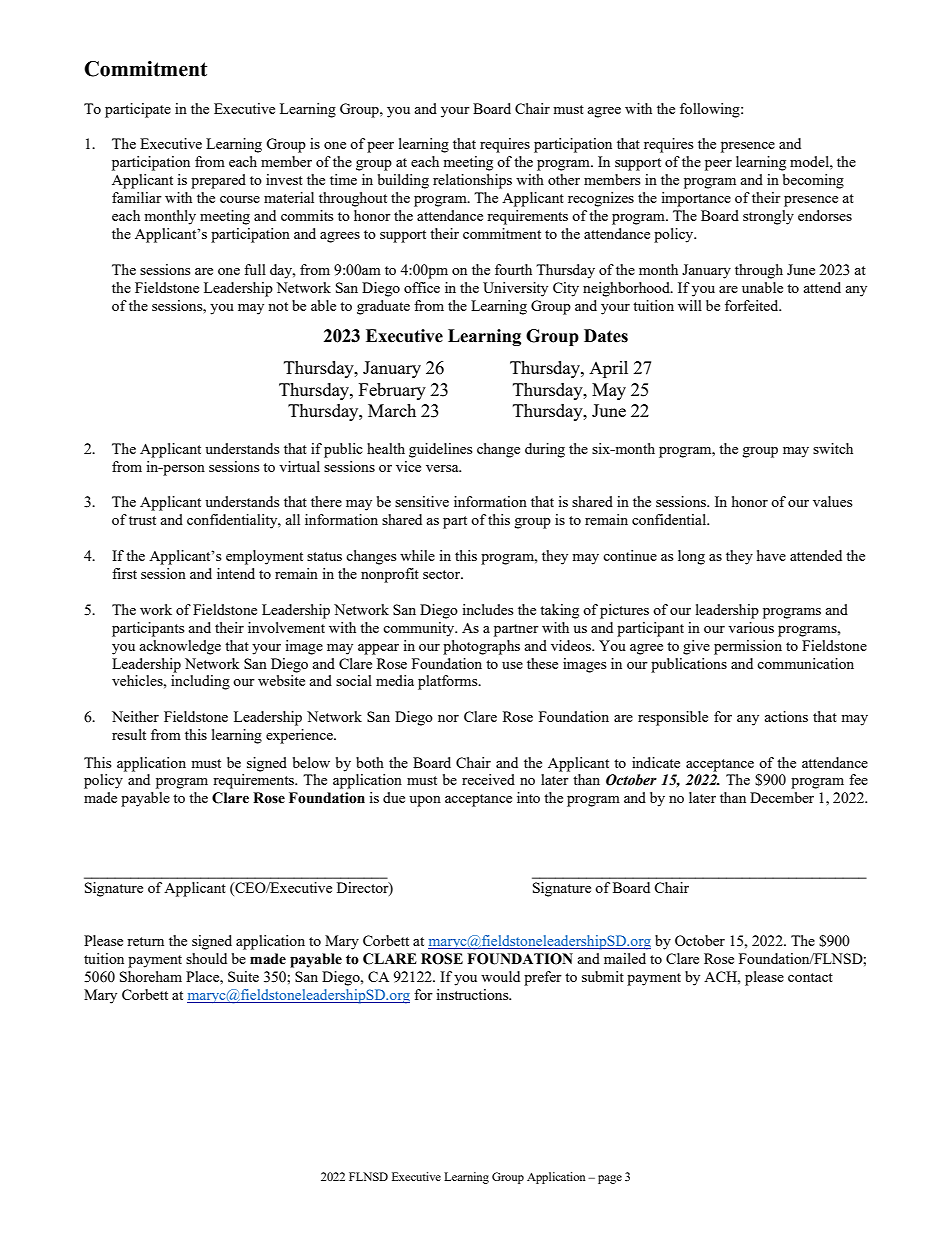 Image resolution: width=952 pixels, height=1233 pixels. What do you see at coordinates (142, 520) in the screenshot?
I see `trust` at bounding box center [142, 520].
